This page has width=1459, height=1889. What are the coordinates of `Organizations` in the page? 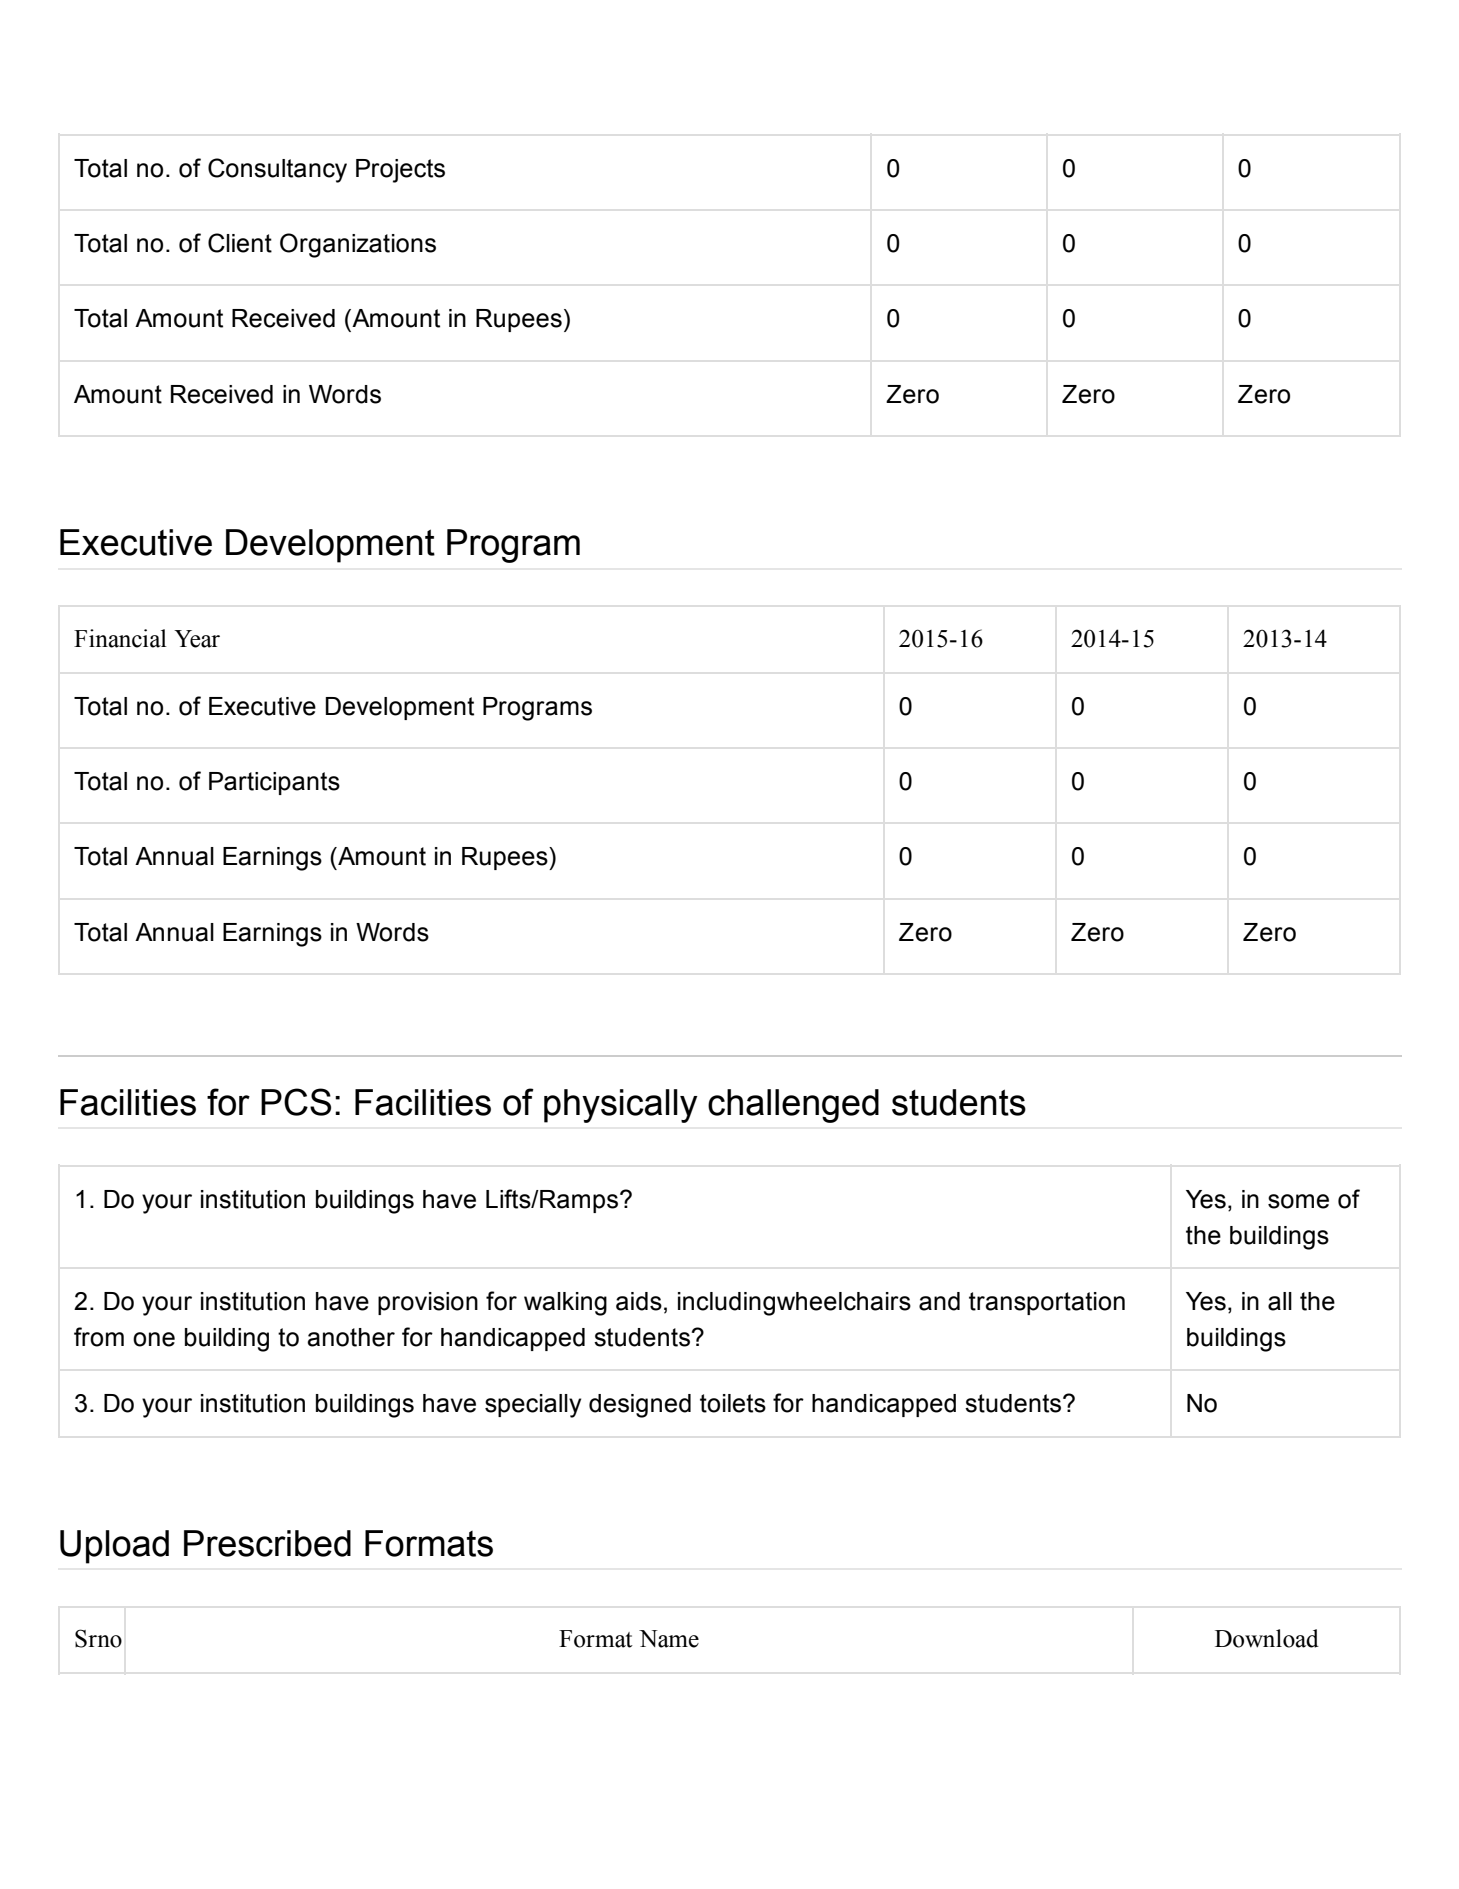 It's located at (358, 245).
